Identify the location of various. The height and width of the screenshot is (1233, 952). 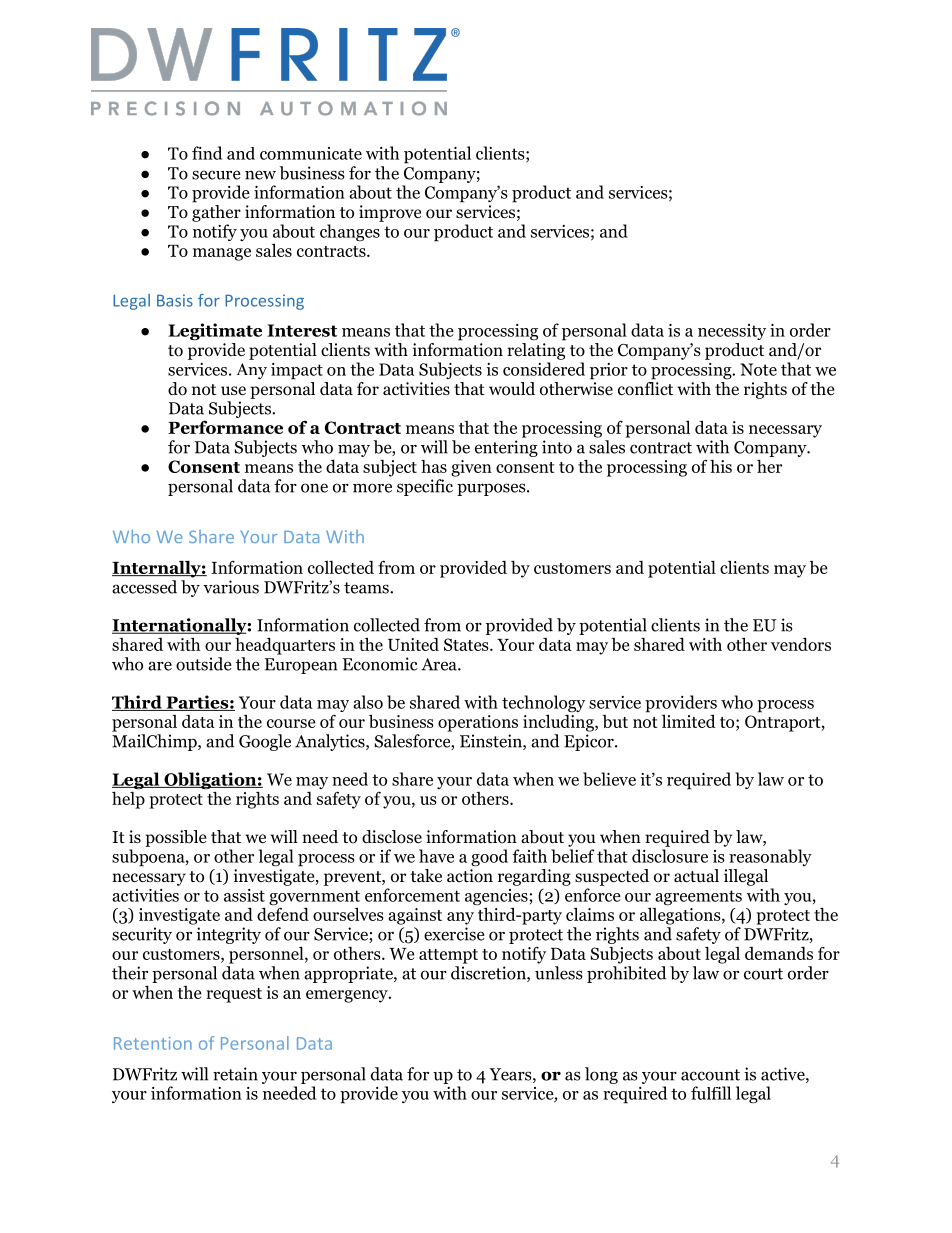
(231, 587).
